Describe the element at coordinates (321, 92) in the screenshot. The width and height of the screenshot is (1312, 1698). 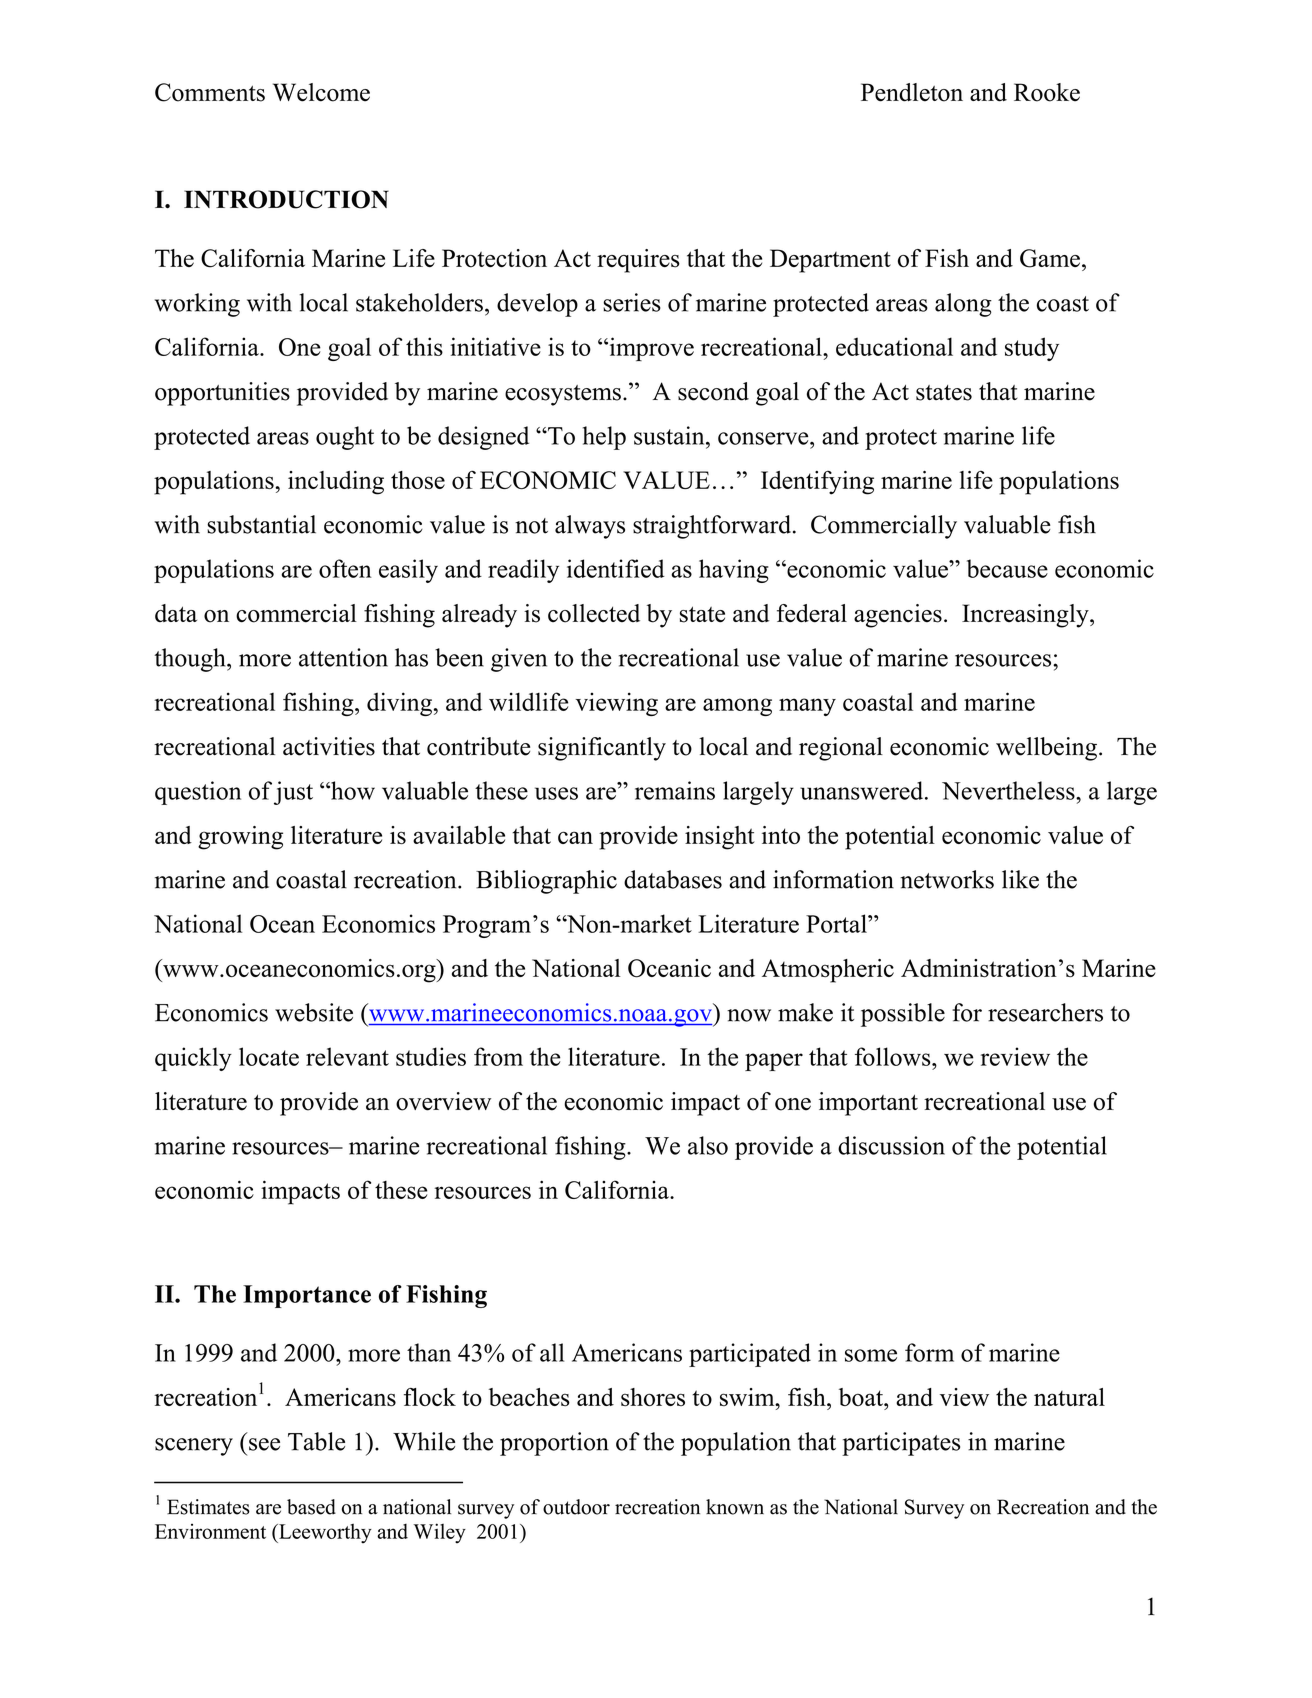
I see `Welcome` at that location.
